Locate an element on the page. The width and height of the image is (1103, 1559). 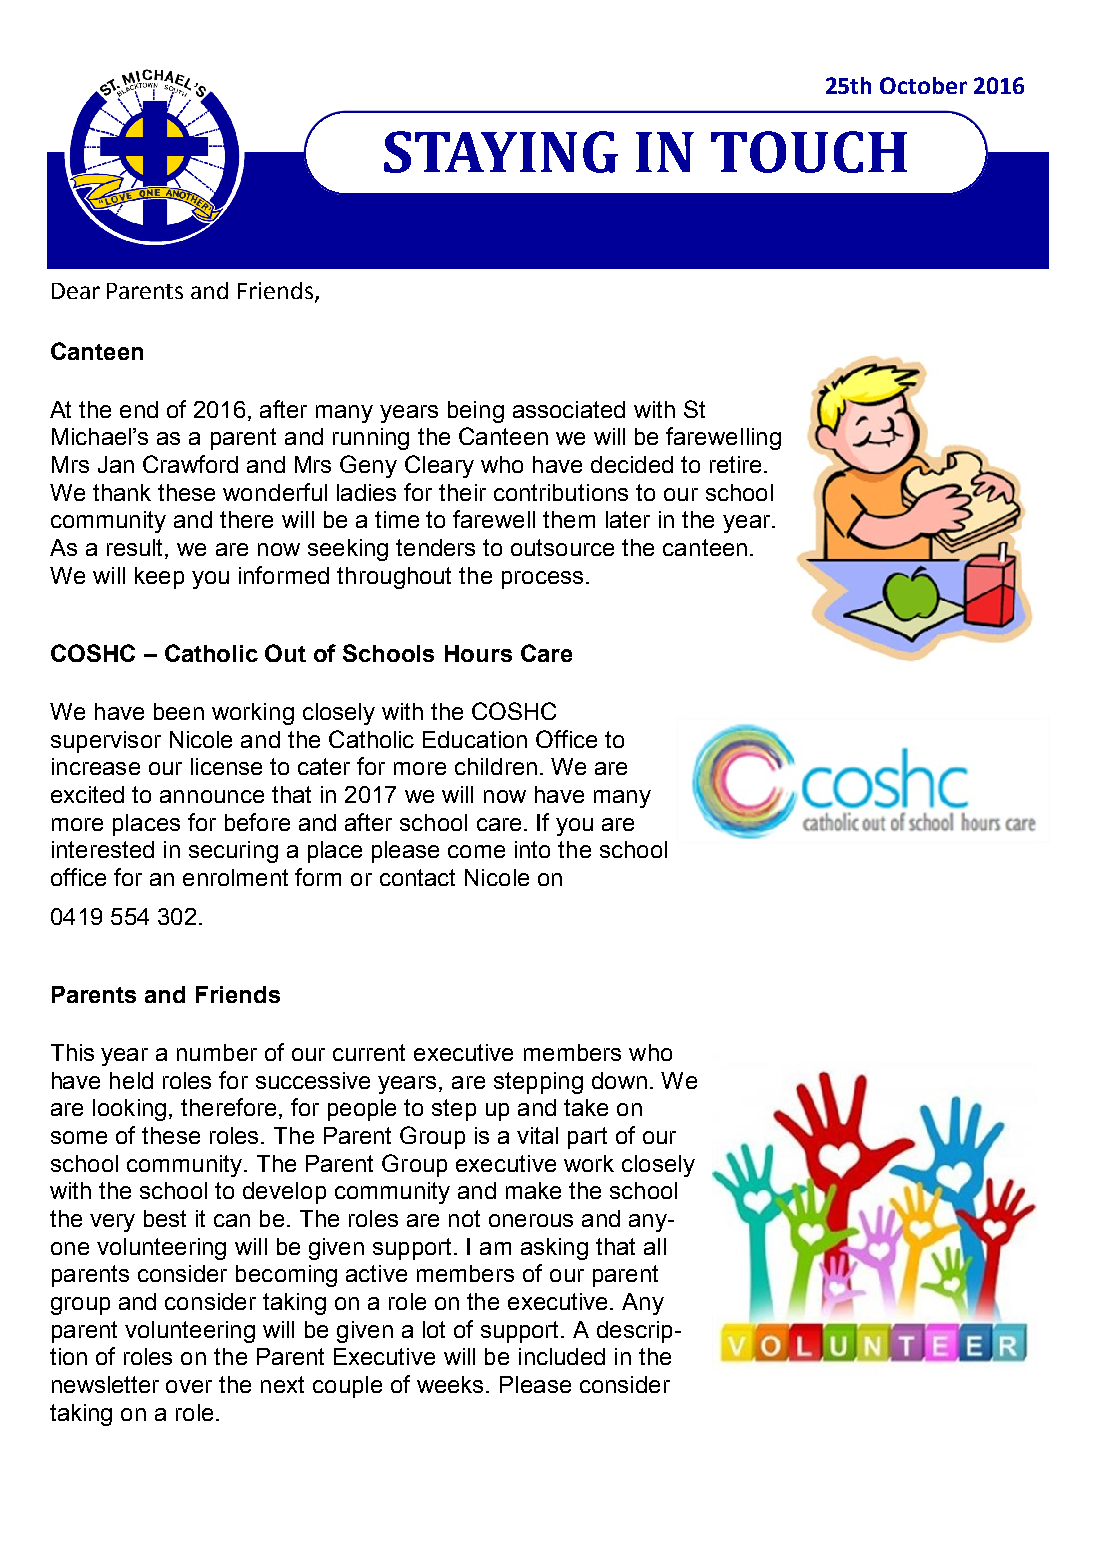
TOUCH is located at coordinates (809, 152).
